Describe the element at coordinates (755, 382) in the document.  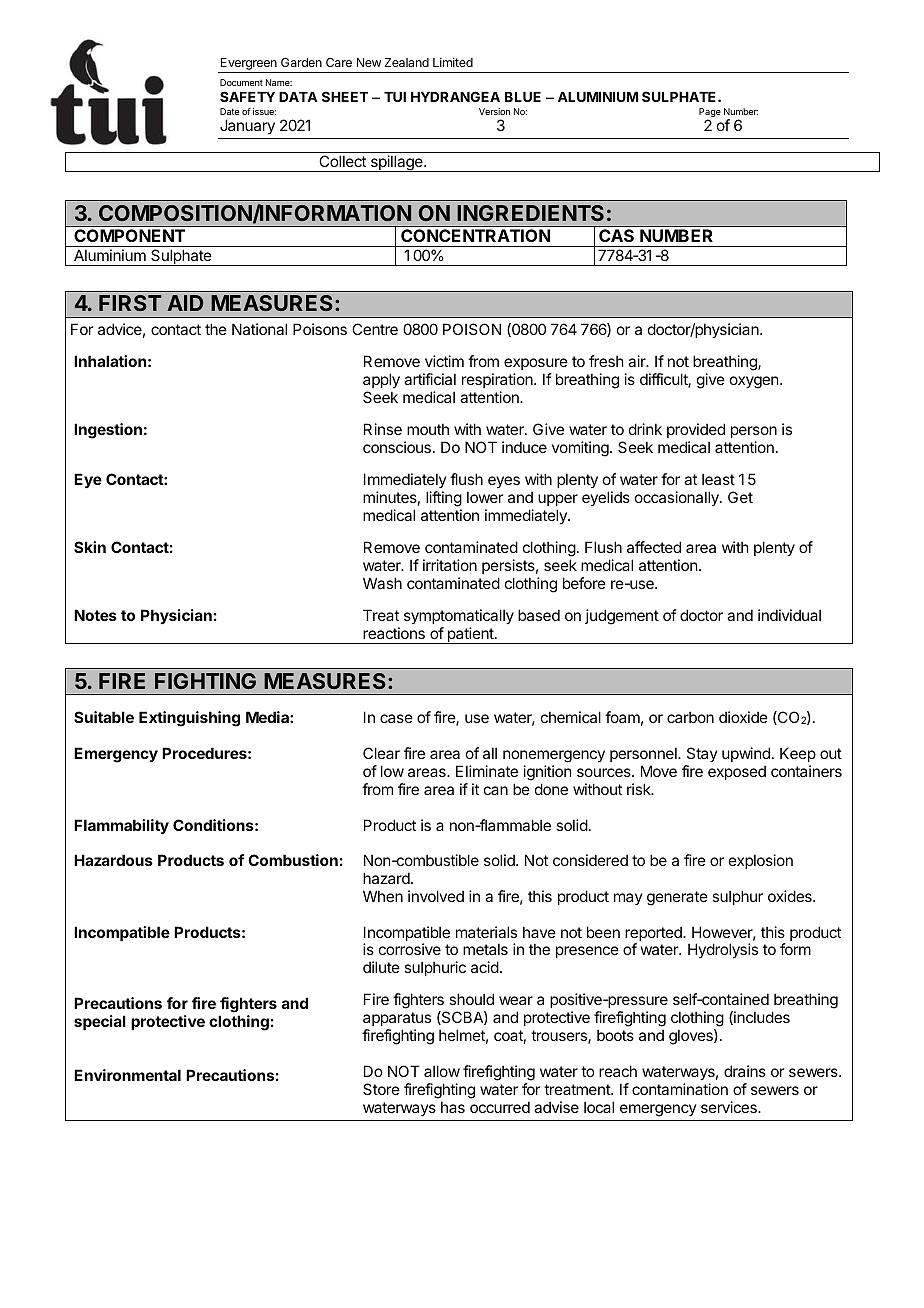
I see `oxygen` at that location.
